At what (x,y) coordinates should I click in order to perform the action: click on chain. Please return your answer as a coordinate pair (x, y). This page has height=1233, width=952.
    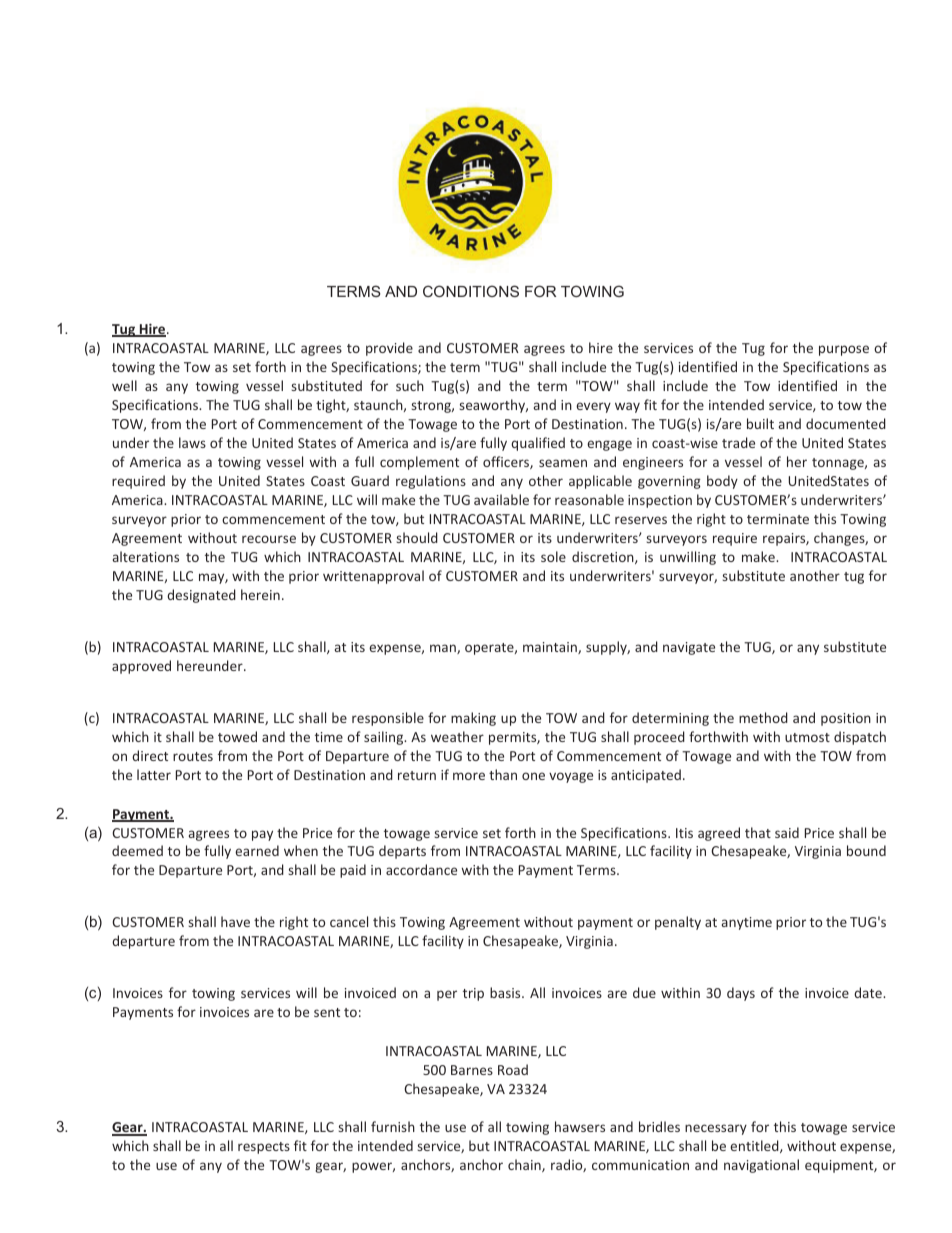
    Looking at the image, I should click on (525, 1165).
